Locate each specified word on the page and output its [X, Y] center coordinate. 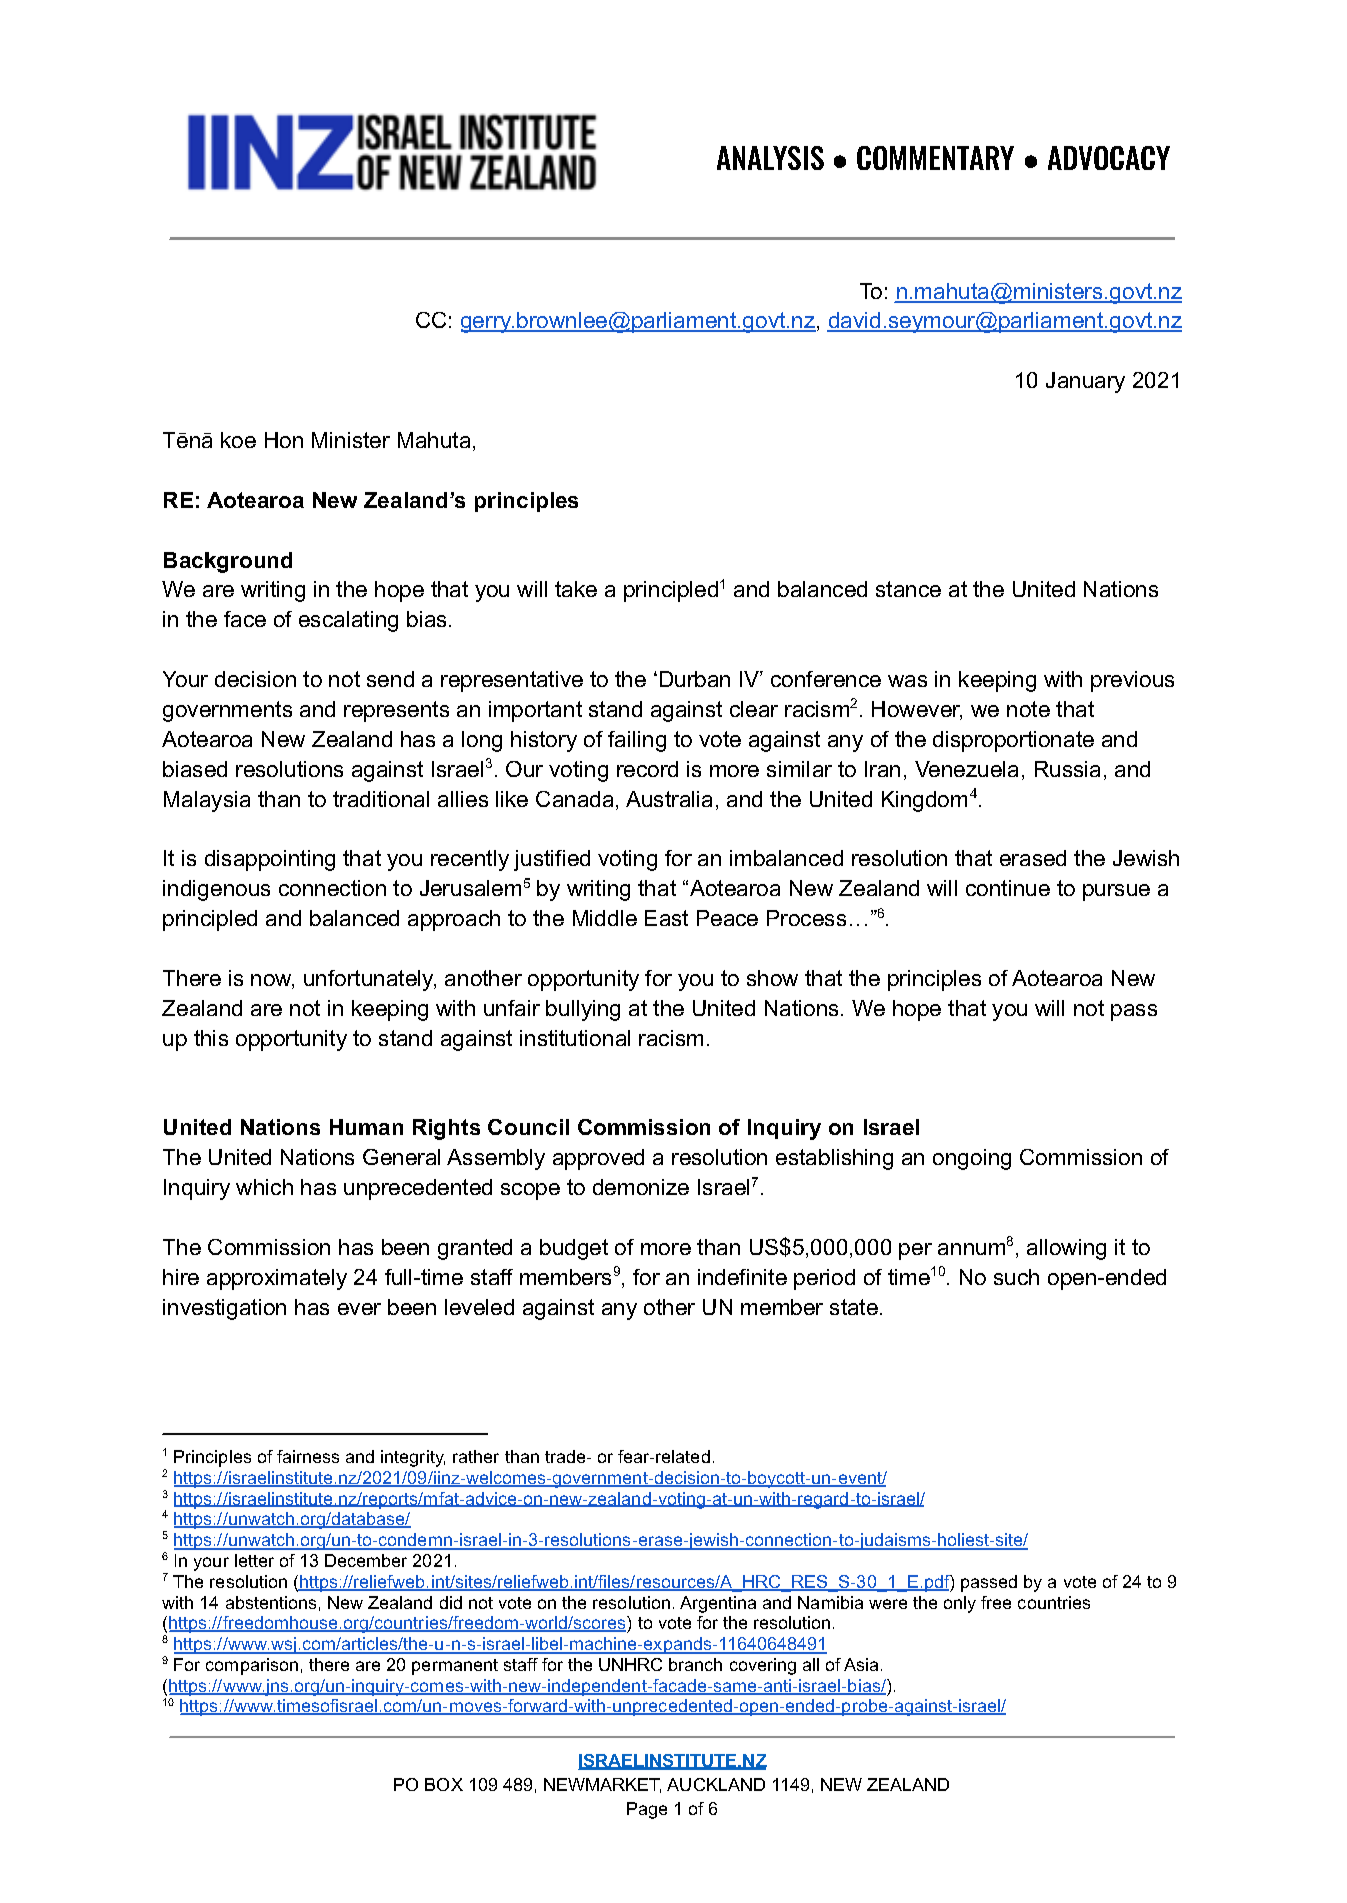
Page [647, 1810]
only [960, 1604]
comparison [252, 1666]
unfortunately [370, 980]
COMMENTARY [935, 158]
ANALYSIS [770, 158]
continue [1008, 888]
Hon [284, 440]
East [666, 918]
